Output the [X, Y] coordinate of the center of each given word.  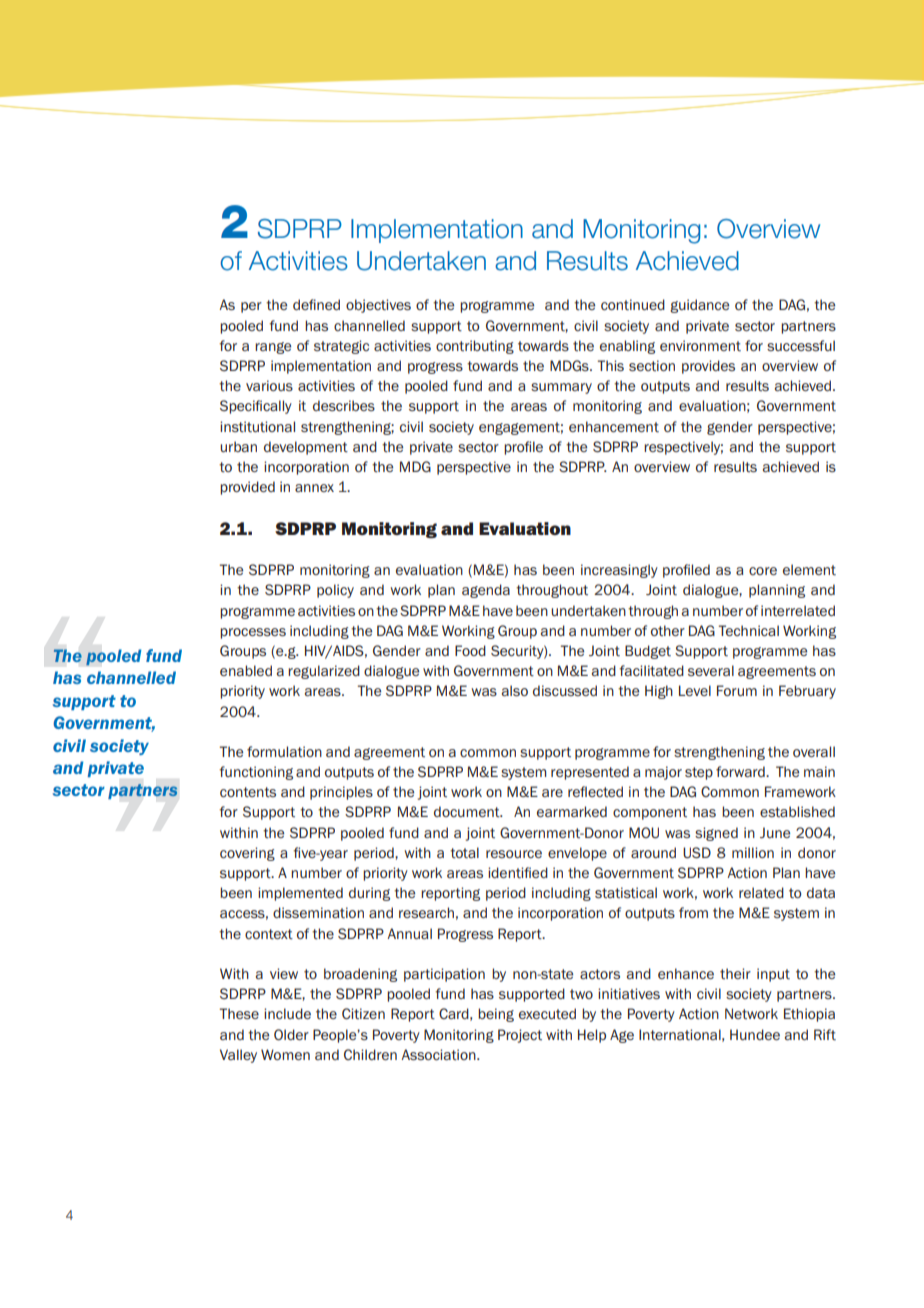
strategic [341, 347]
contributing [475, 347]
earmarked [572, 811]
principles [341, 793]
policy [335, 591]
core [763, 571]
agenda [486, 591]
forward [741, 771]
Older [291, 1034]
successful [801, 345]
